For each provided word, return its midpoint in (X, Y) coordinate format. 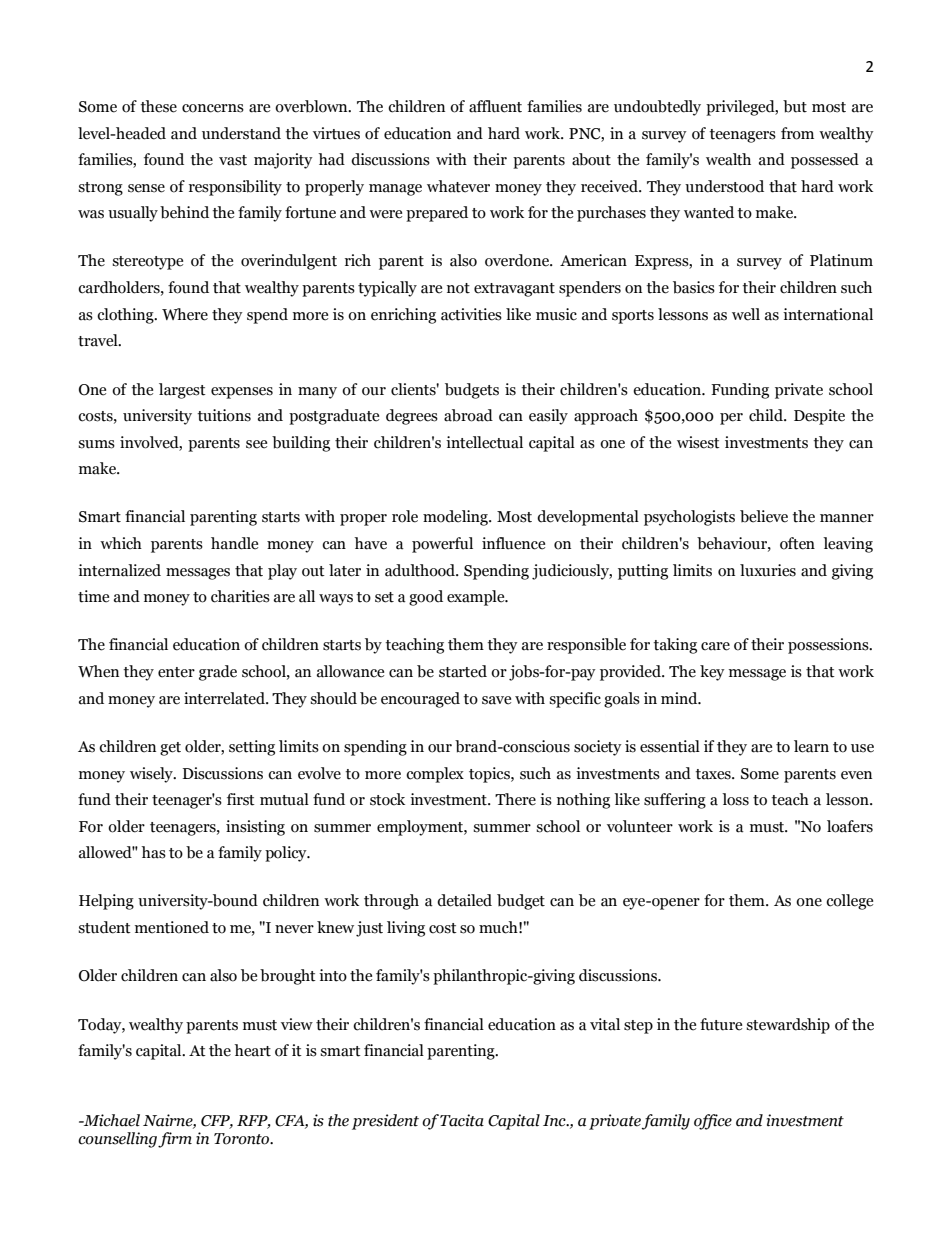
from (797, 133)
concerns (213, 108)
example (477, 598)
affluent (495, 106)
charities (240, 596)
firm (175, 1140)
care (715, 646)
